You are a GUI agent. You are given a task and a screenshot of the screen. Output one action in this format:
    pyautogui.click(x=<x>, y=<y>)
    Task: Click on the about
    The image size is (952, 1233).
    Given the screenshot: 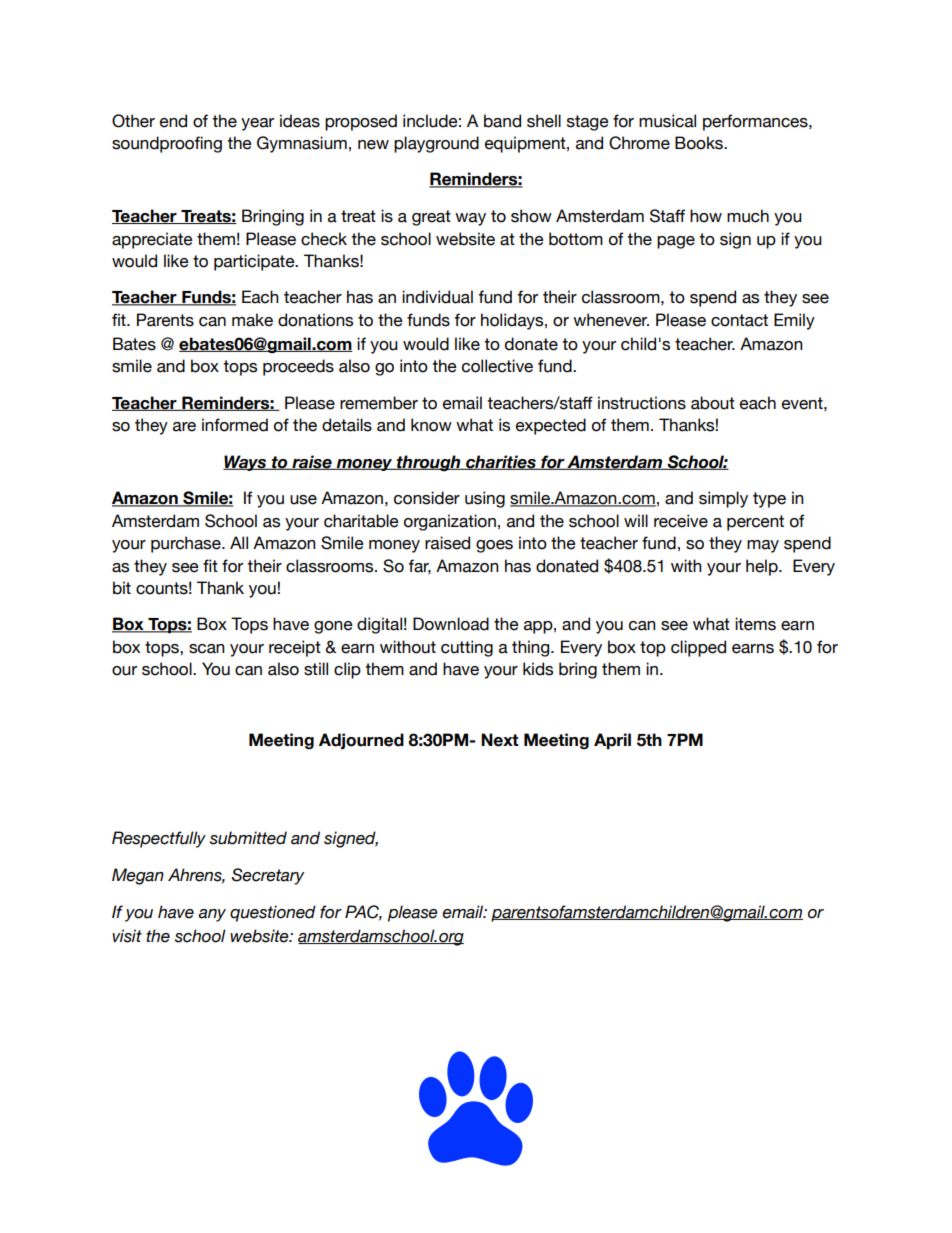 What is the action you would take?
    pyautogui.click(x=713, y=403)
